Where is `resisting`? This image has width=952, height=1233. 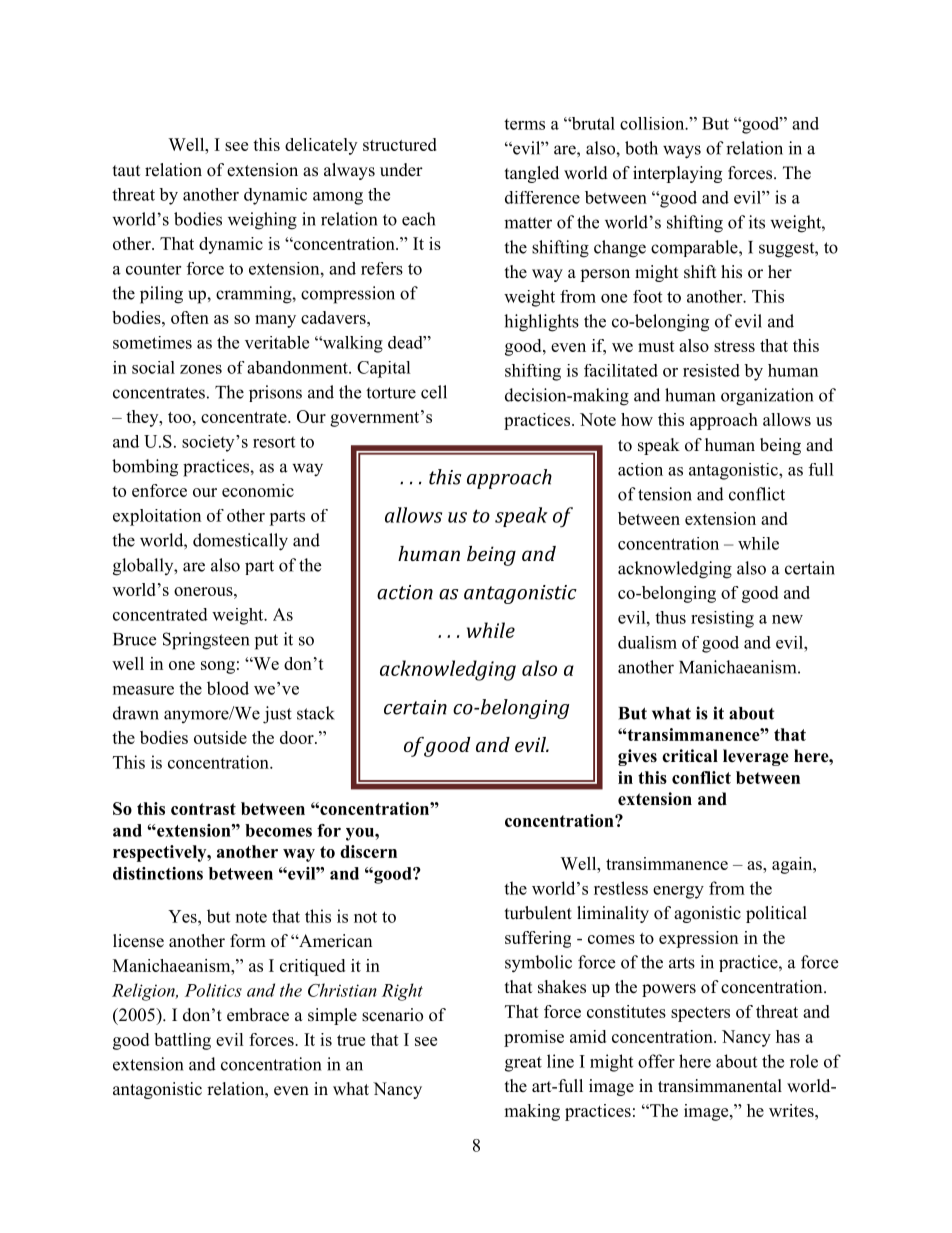 resisting is located at coordinates (722, 619).
